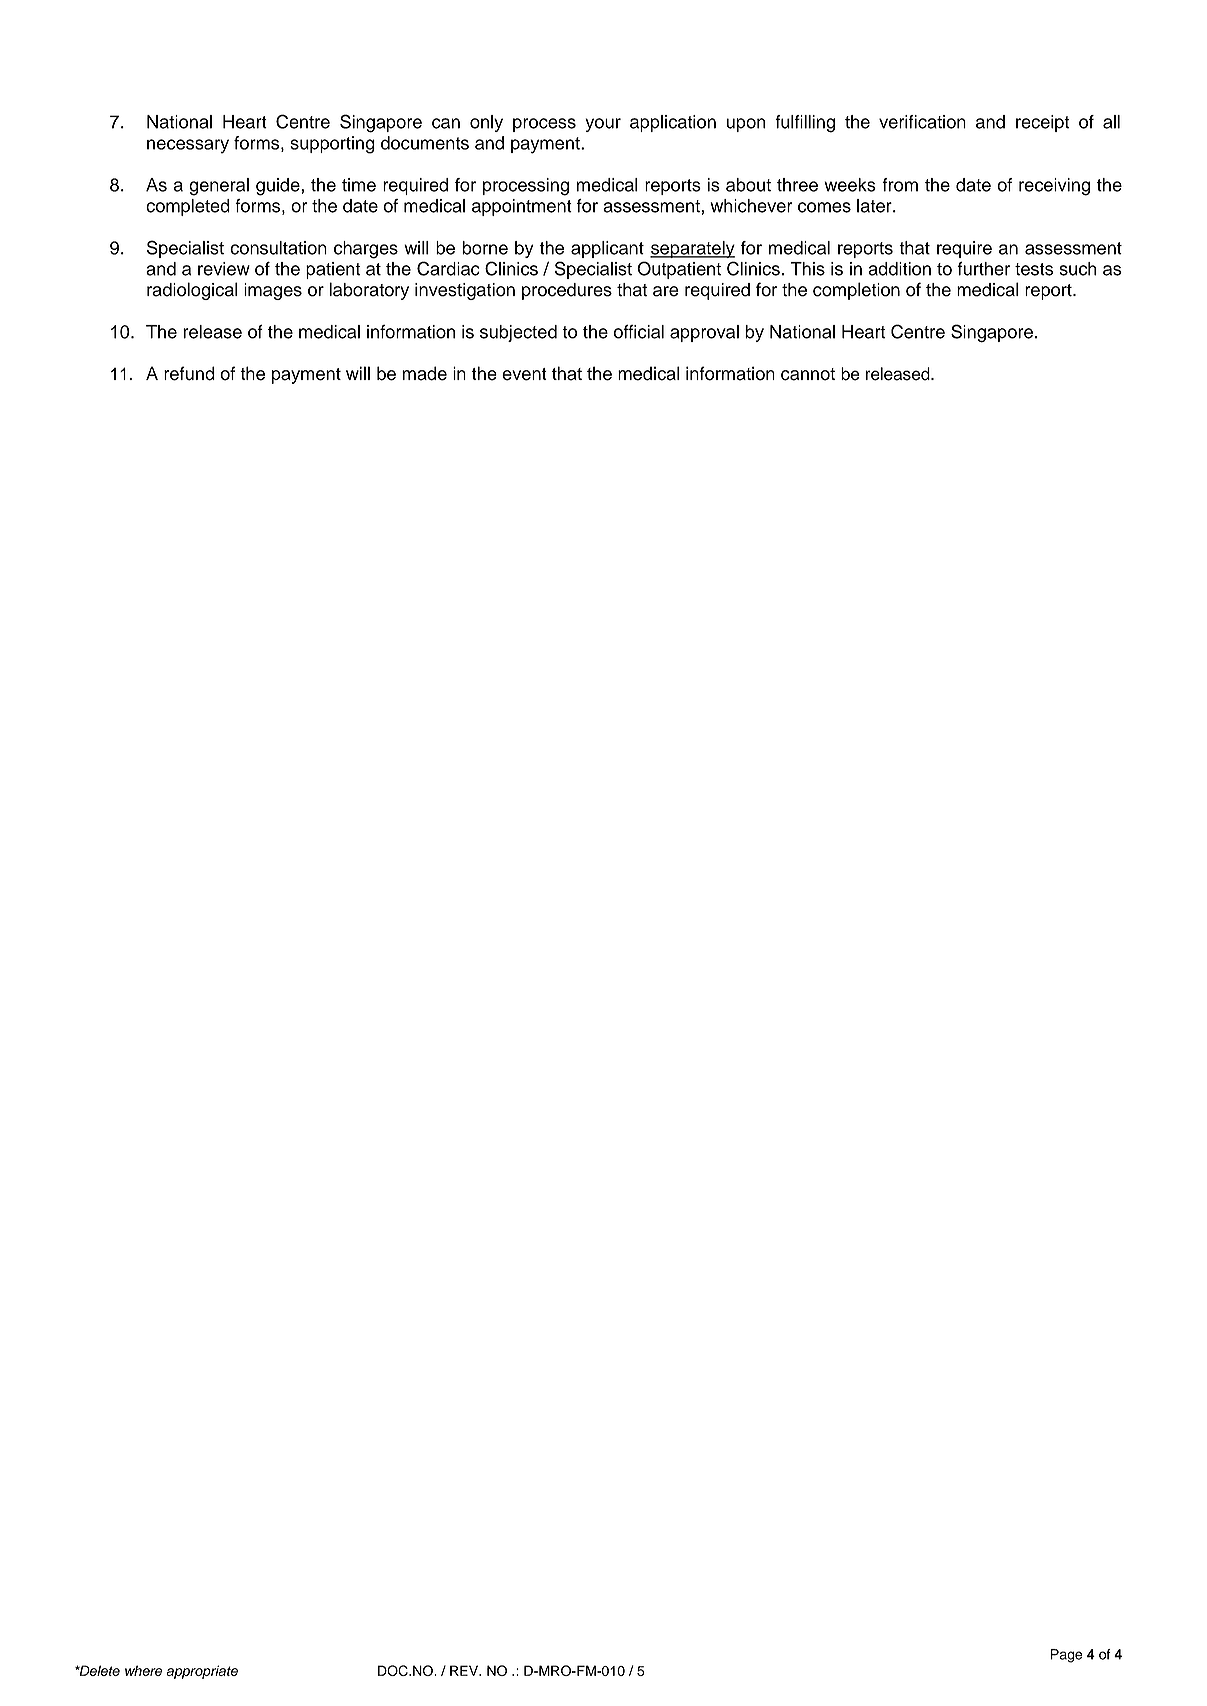 The width and height of the page is (1207, 1706). What do you see at coordinates (603, 125) in the page?
I see `your` at bounding box center [603, 125].
